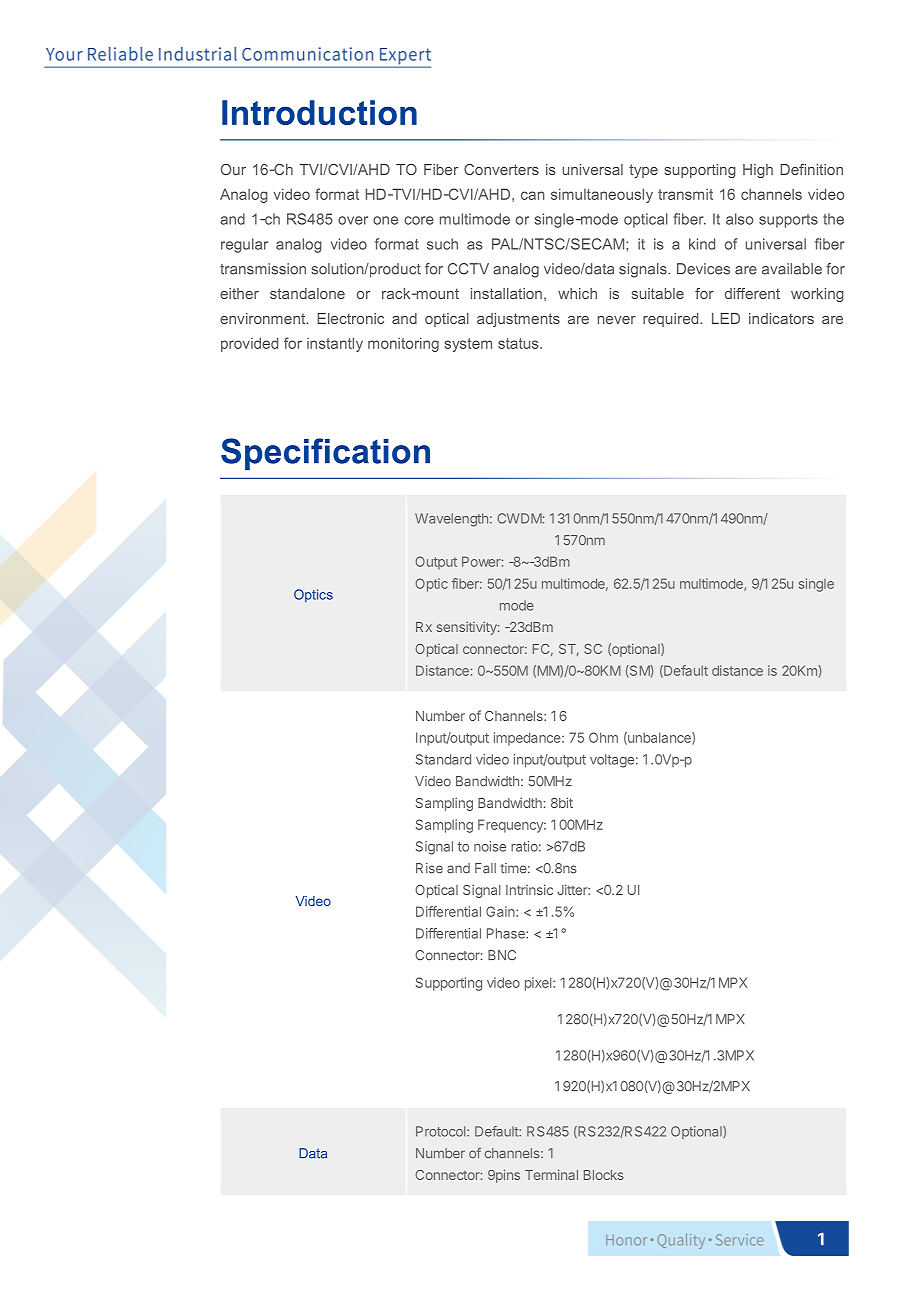 Image resolution: width=924 pixels, height=1308 pixels. I want to click on Blocks, so click(604, 1175).
